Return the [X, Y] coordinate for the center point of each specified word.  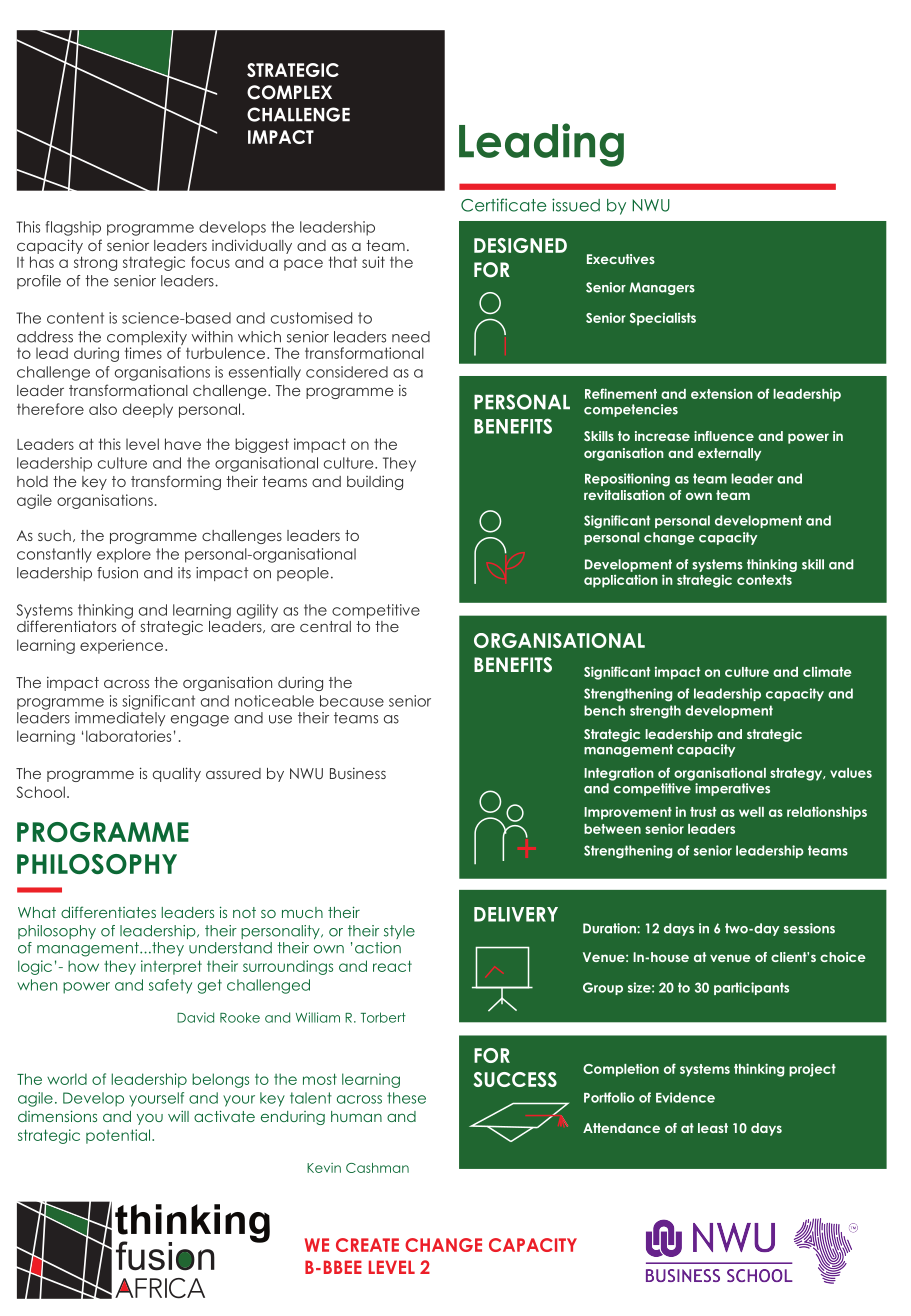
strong [95, 263]
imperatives [732, 789]
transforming [176, 482]
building [375, 482]
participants [751, 988]
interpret [171, 967]
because [352, 701]
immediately [120, 717]
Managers [662, 288]
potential [119, 1136]
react [392, 966]
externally [729, 454]
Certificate [504, 205]
